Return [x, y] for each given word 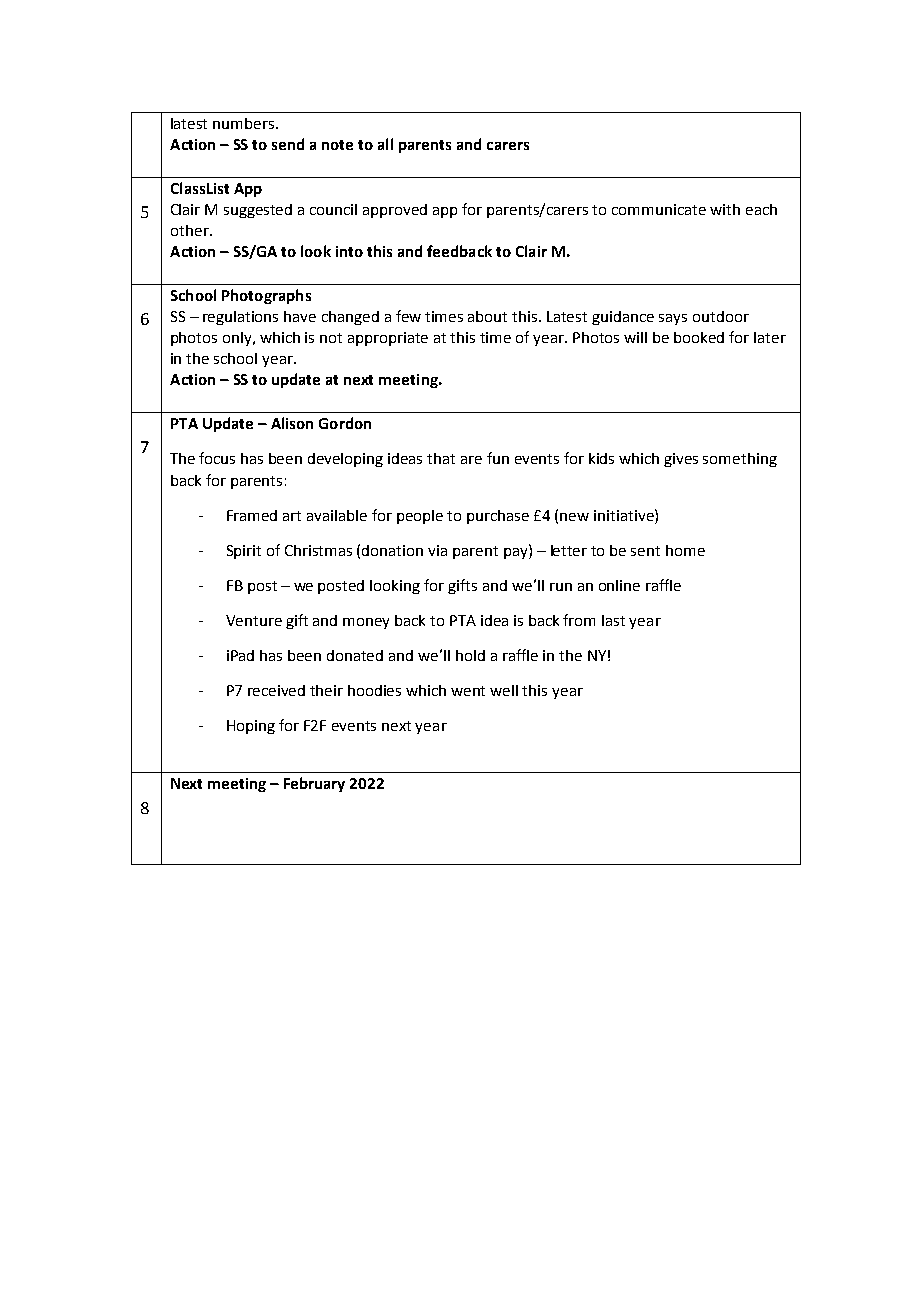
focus [217, 458]
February [314, 784]
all [385, 144]
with [725, 209]
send [288, 144]
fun [498, 458]
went [468, 691]
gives [681, 460]
